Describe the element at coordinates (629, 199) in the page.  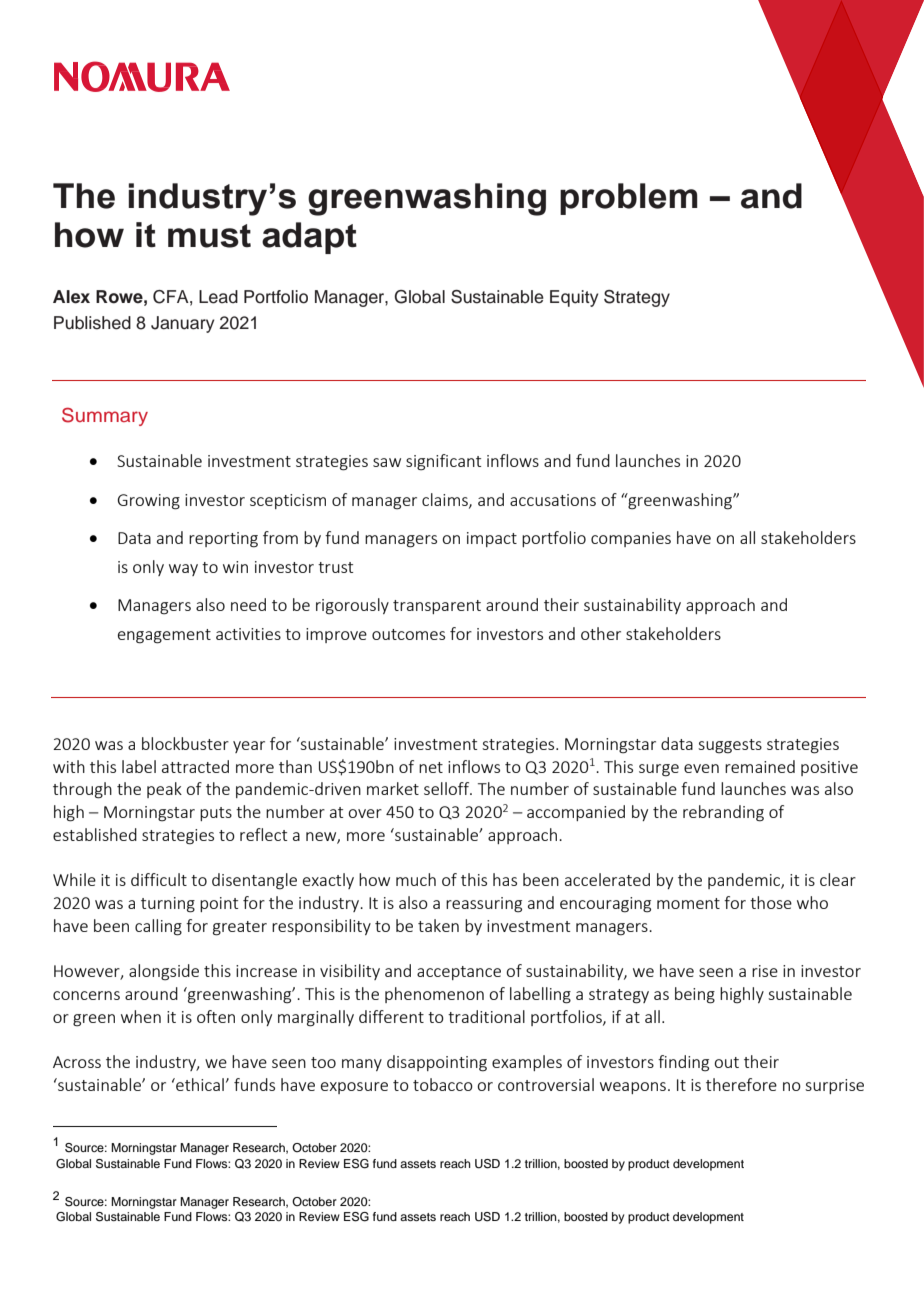
I see `problem` at that location.
